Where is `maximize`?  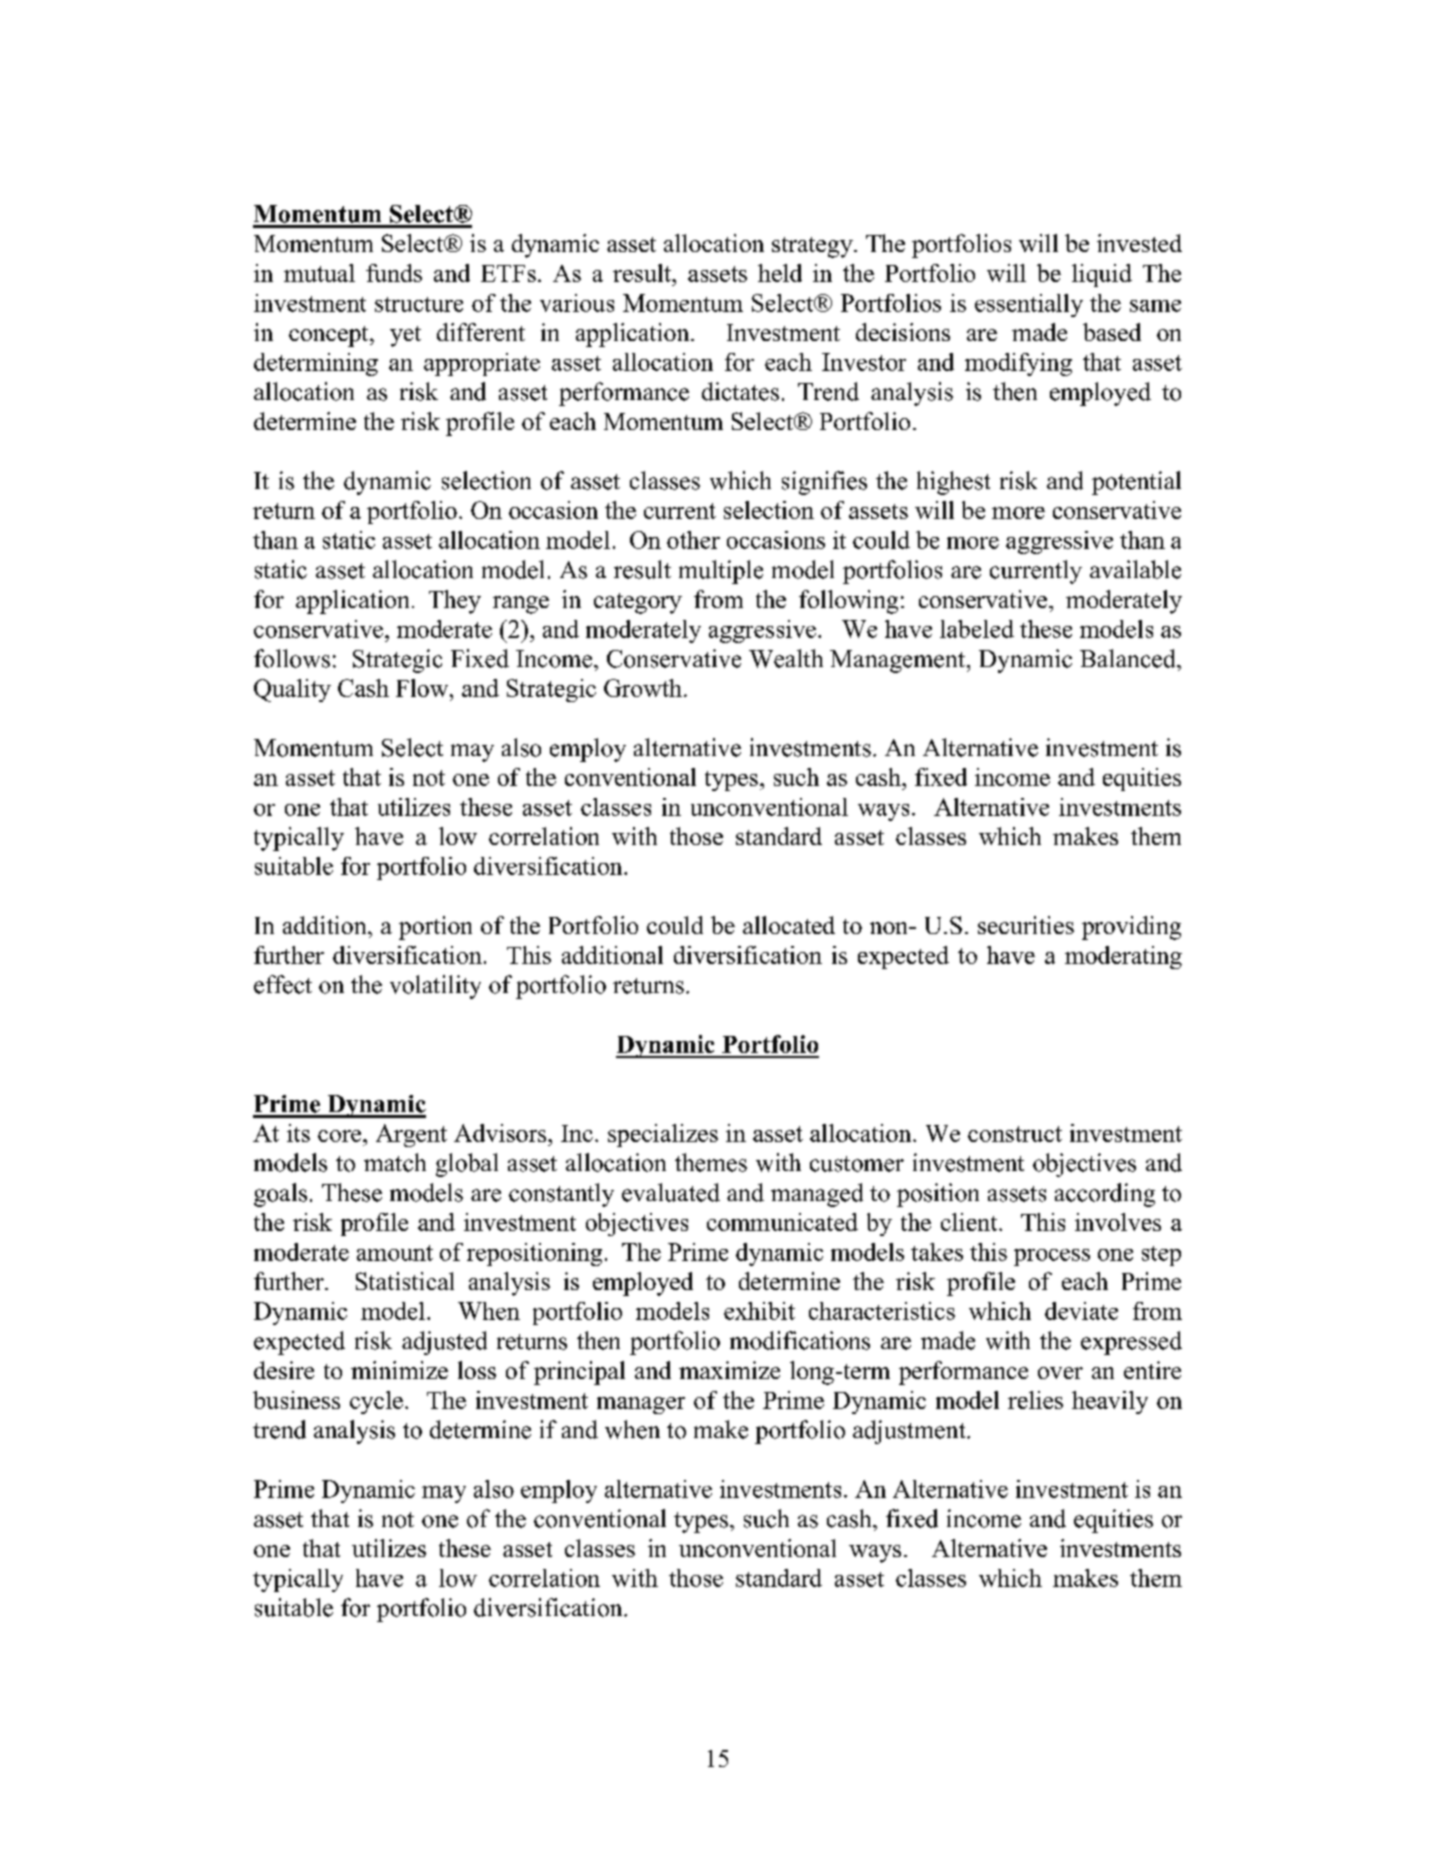
maximize is located at coordinates (729, 1370).
